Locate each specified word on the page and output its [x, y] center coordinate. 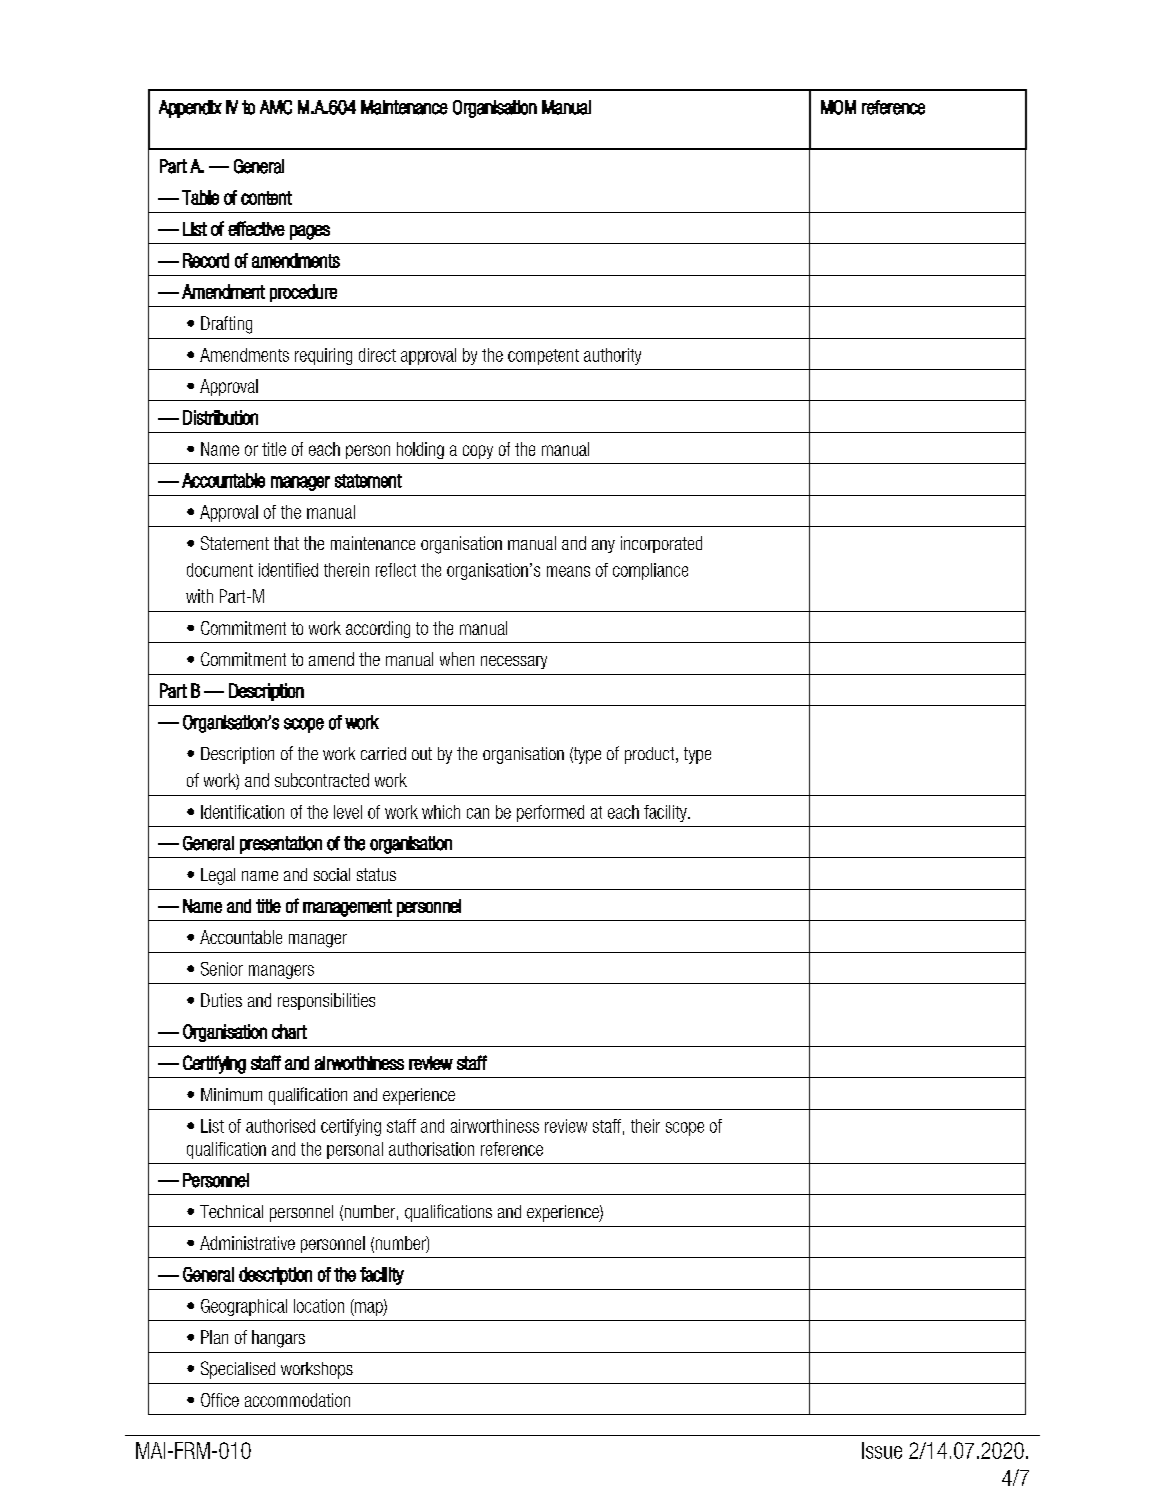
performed [550, 813]
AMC [276, 107]
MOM [838, 107]
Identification [242, 812]
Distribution [220, 417]
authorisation [431, 1149]
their [645, 1126]
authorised [280, 1126]
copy [478, 452]
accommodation [297, 1400]
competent [543, 357]
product [651, 755]
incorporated [661, 544]
